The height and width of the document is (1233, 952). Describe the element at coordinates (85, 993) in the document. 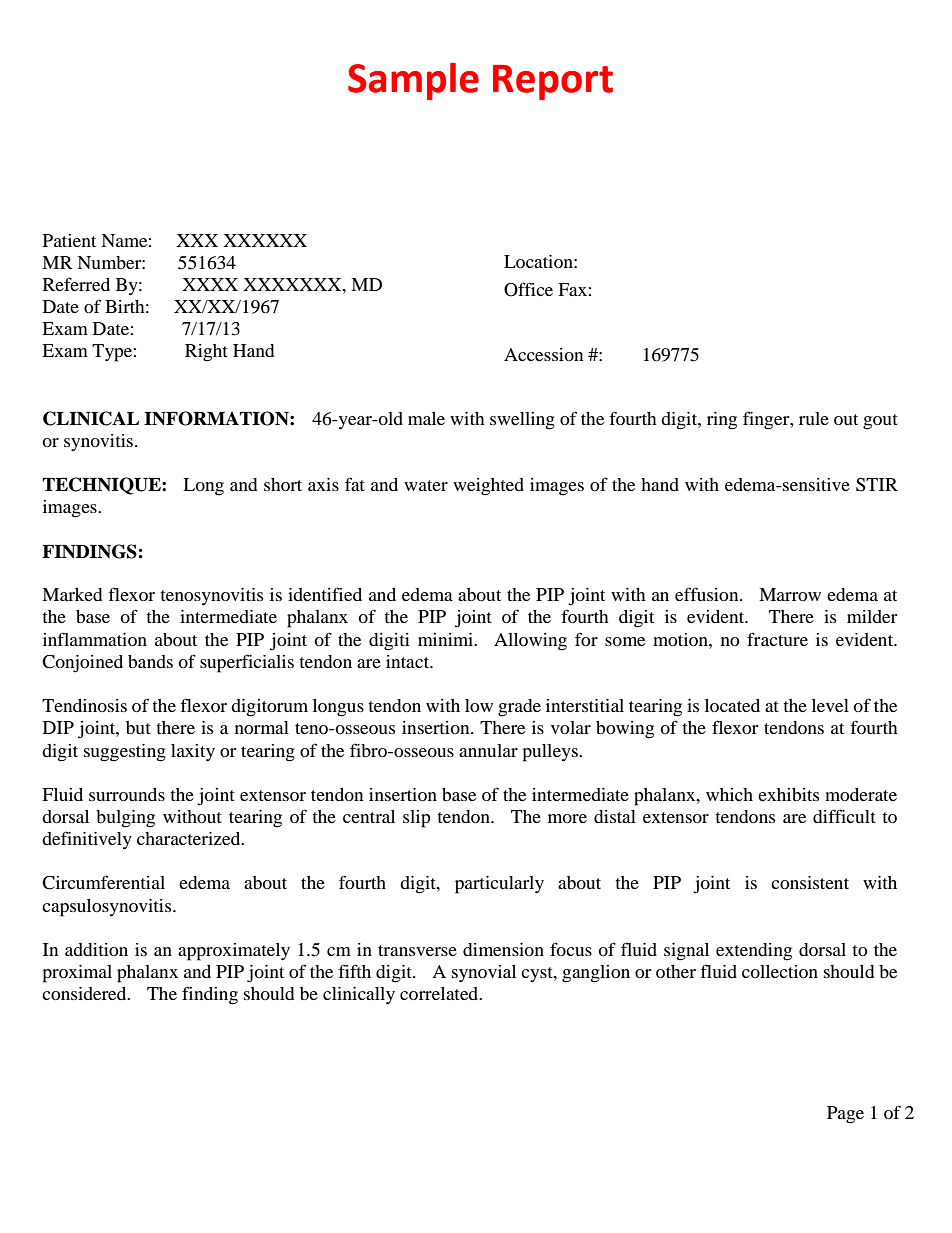

I see `considered` at that location.
